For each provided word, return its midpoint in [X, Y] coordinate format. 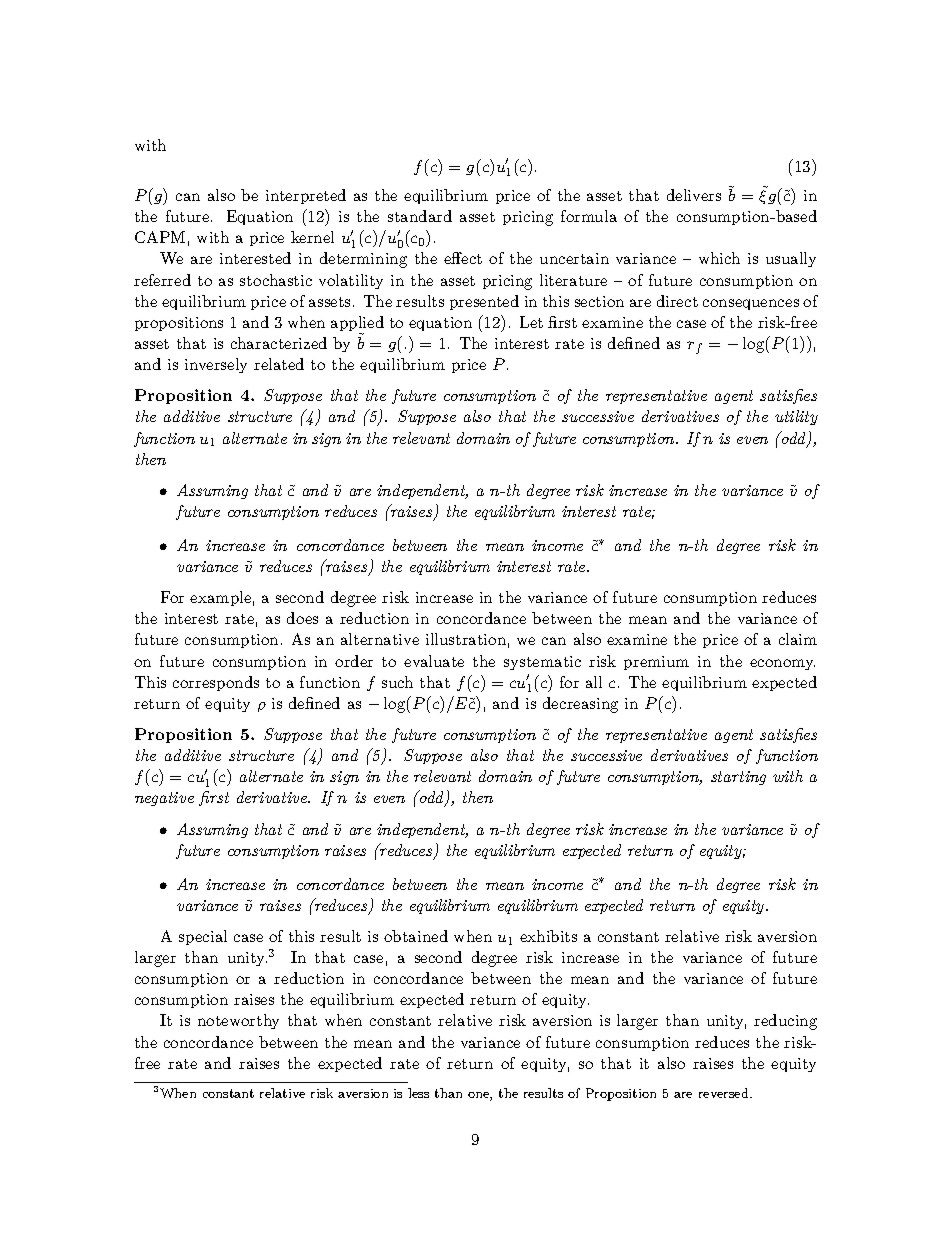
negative [164, 799]
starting [738, 778]
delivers [694, 195]
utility [796, 417]
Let [531, 322]
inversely [216, 365]
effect [463, 258]
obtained [416, 936]
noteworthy [238, 1021]
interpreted [306, 196]
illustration [466, 639]
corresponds [216, 683]
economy [782, 664]
